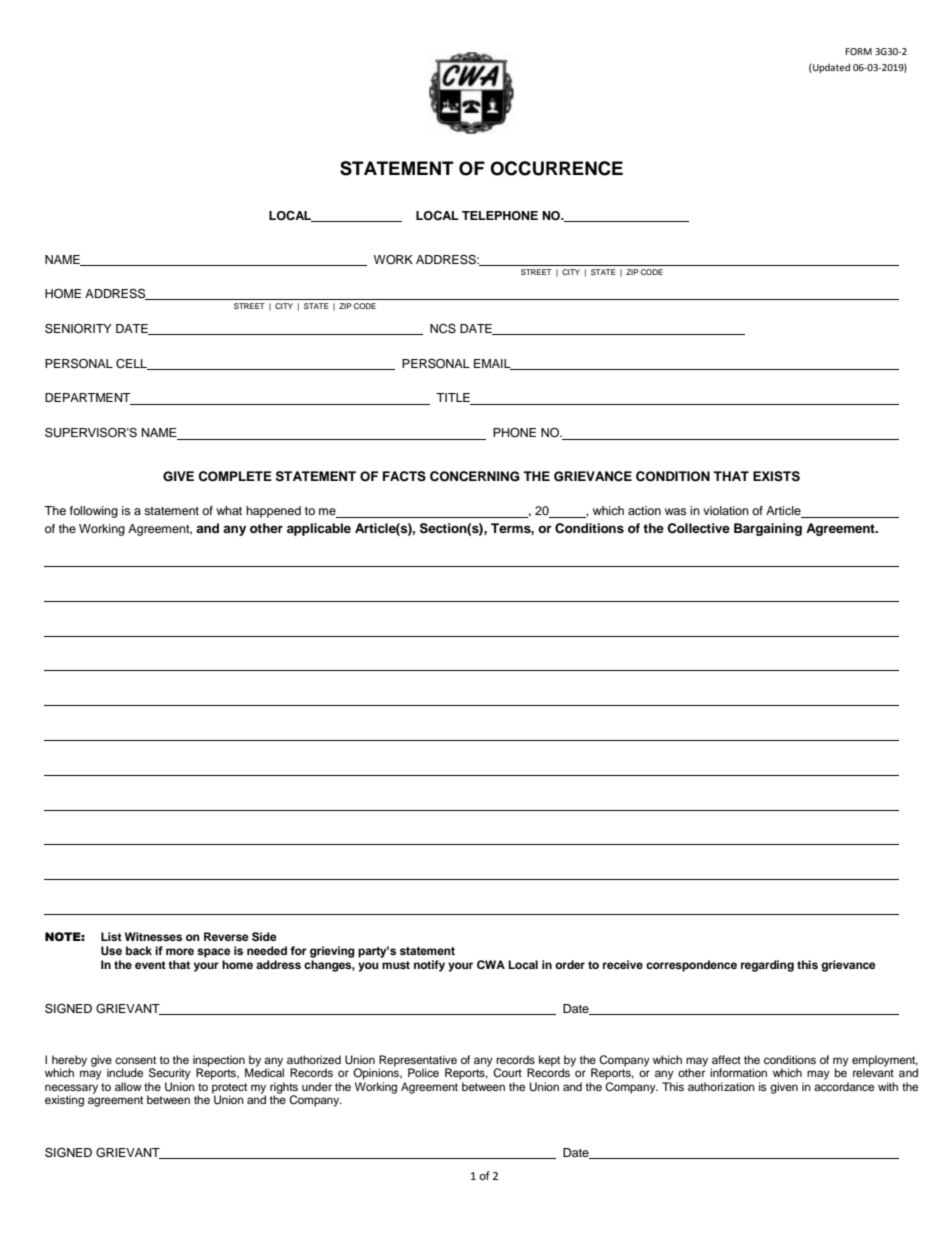 The width and height of the image is (952, 1233). Describe the element at coordinates (493, 364) in the image. I see `EMAIL` at that location.
